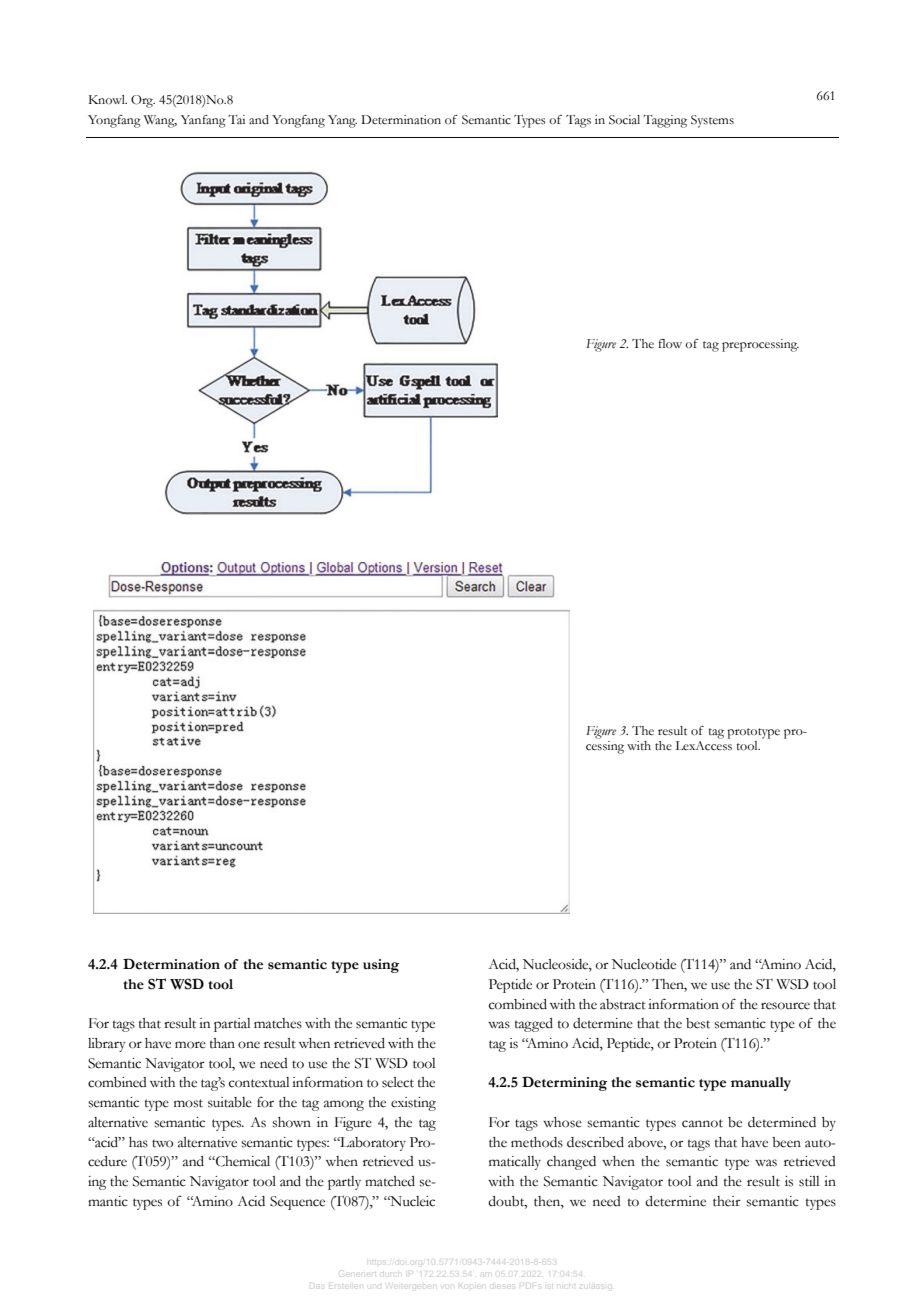 The width and height of the screenshot is (924, 1308). Describe the element at coordinates (698, 1023) in the screenshot. I see `best` at that location.
